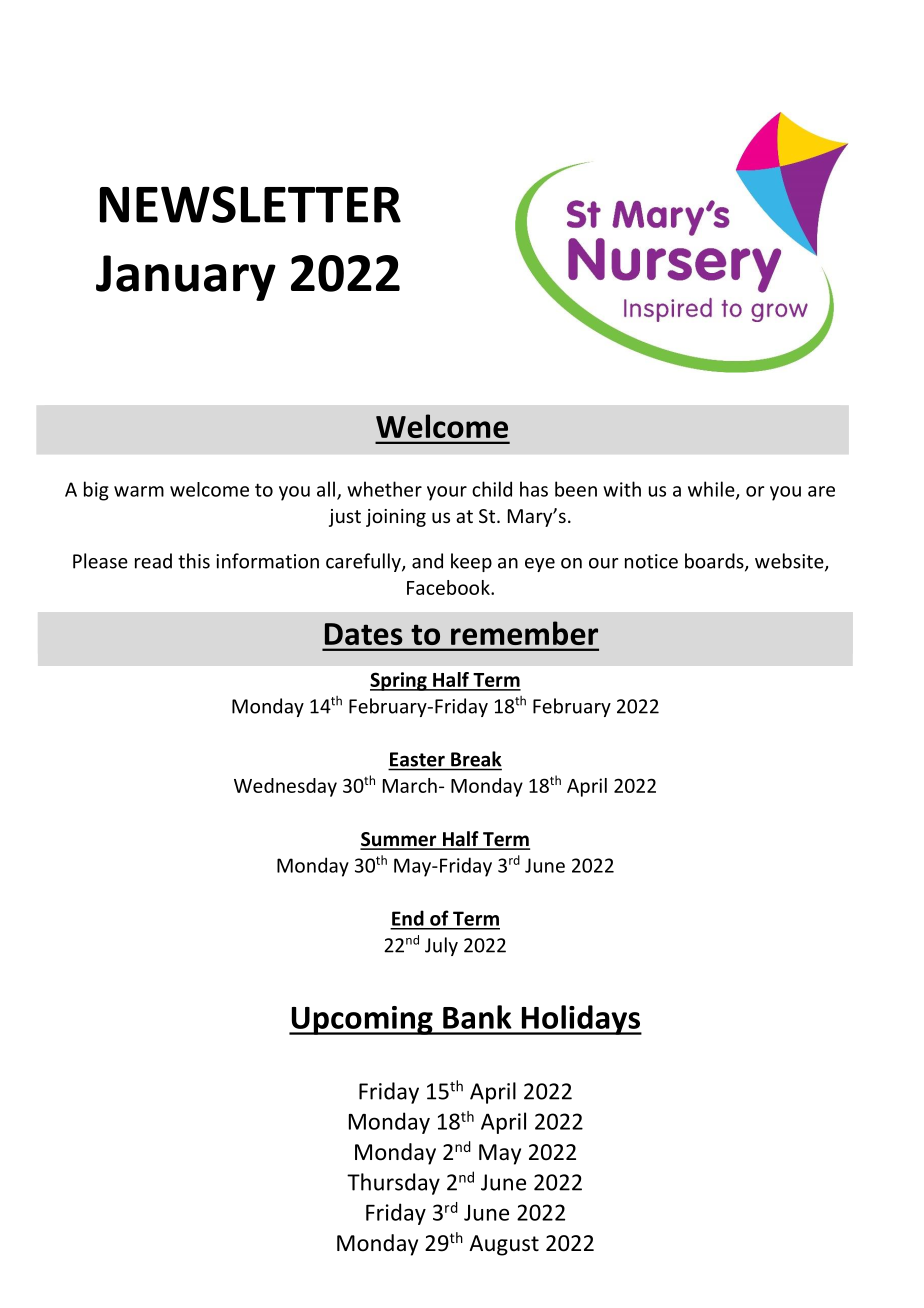 This page has height=1308, width=924. What do you see at coordinates (427, 561) in the page?
I see `and` at bounding box center [427, 561].
